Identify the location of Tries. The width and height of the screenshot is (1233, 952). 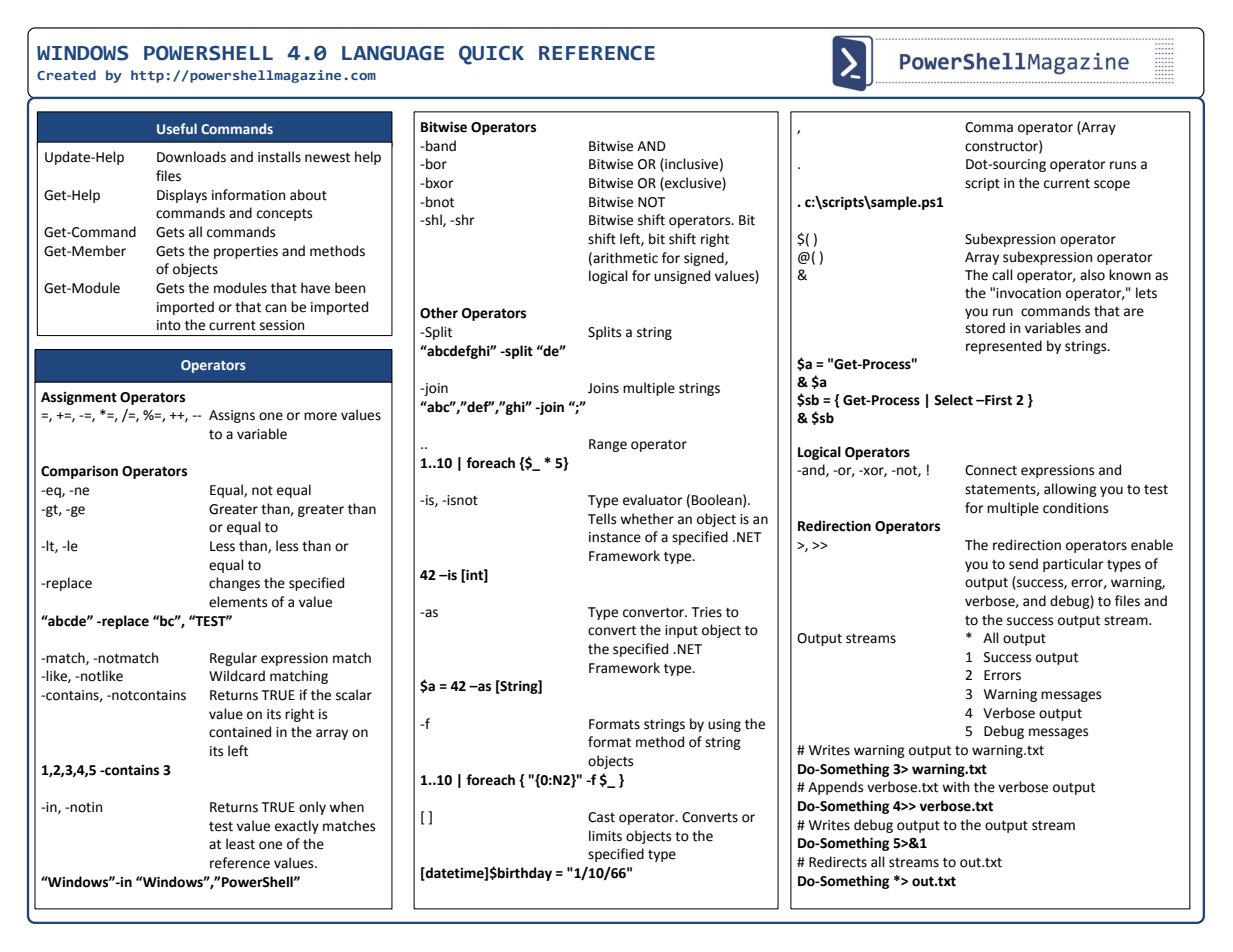
(706, 612).
